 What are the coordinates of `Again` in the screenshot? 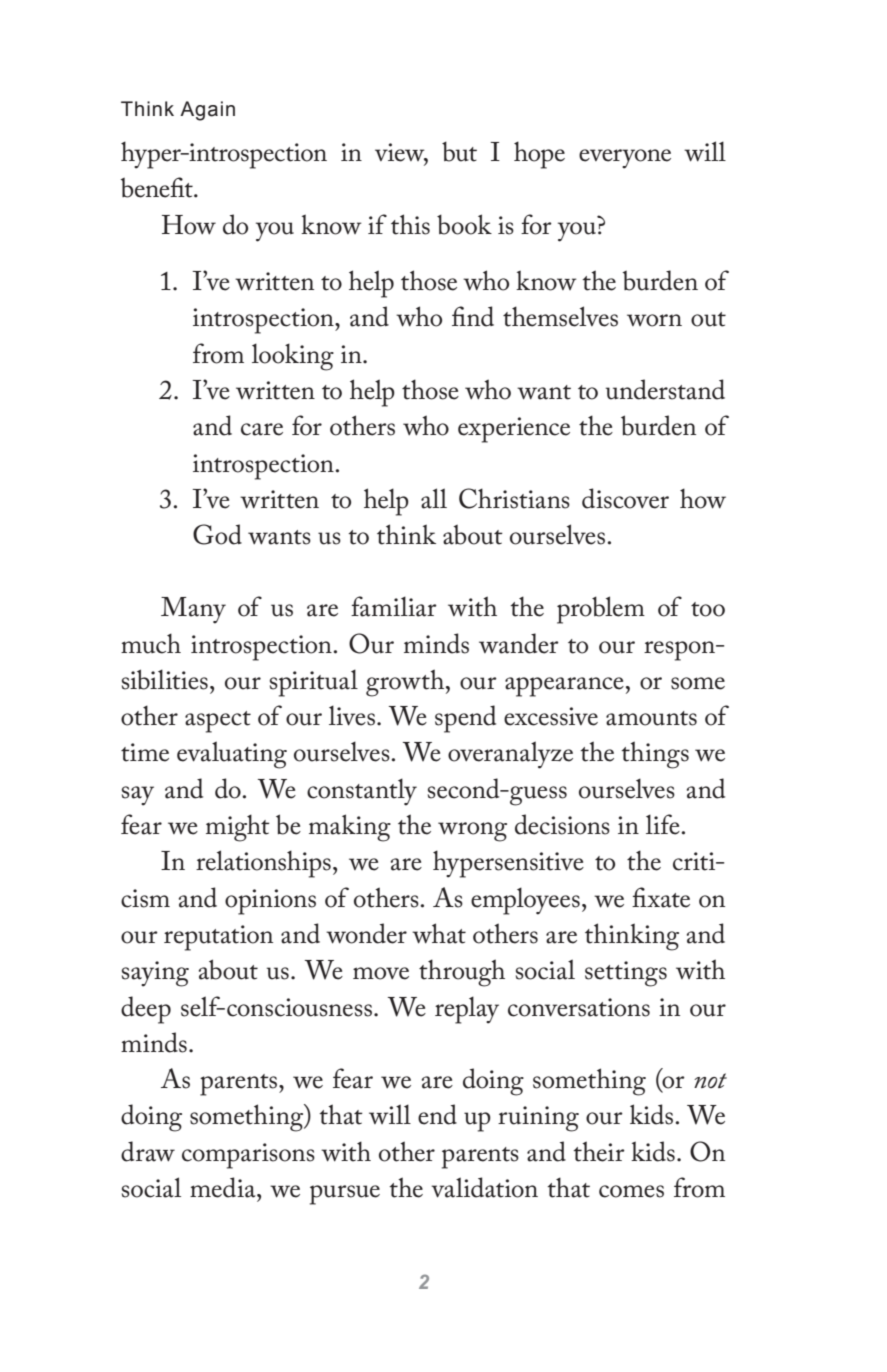 It's located at (207, 111).
